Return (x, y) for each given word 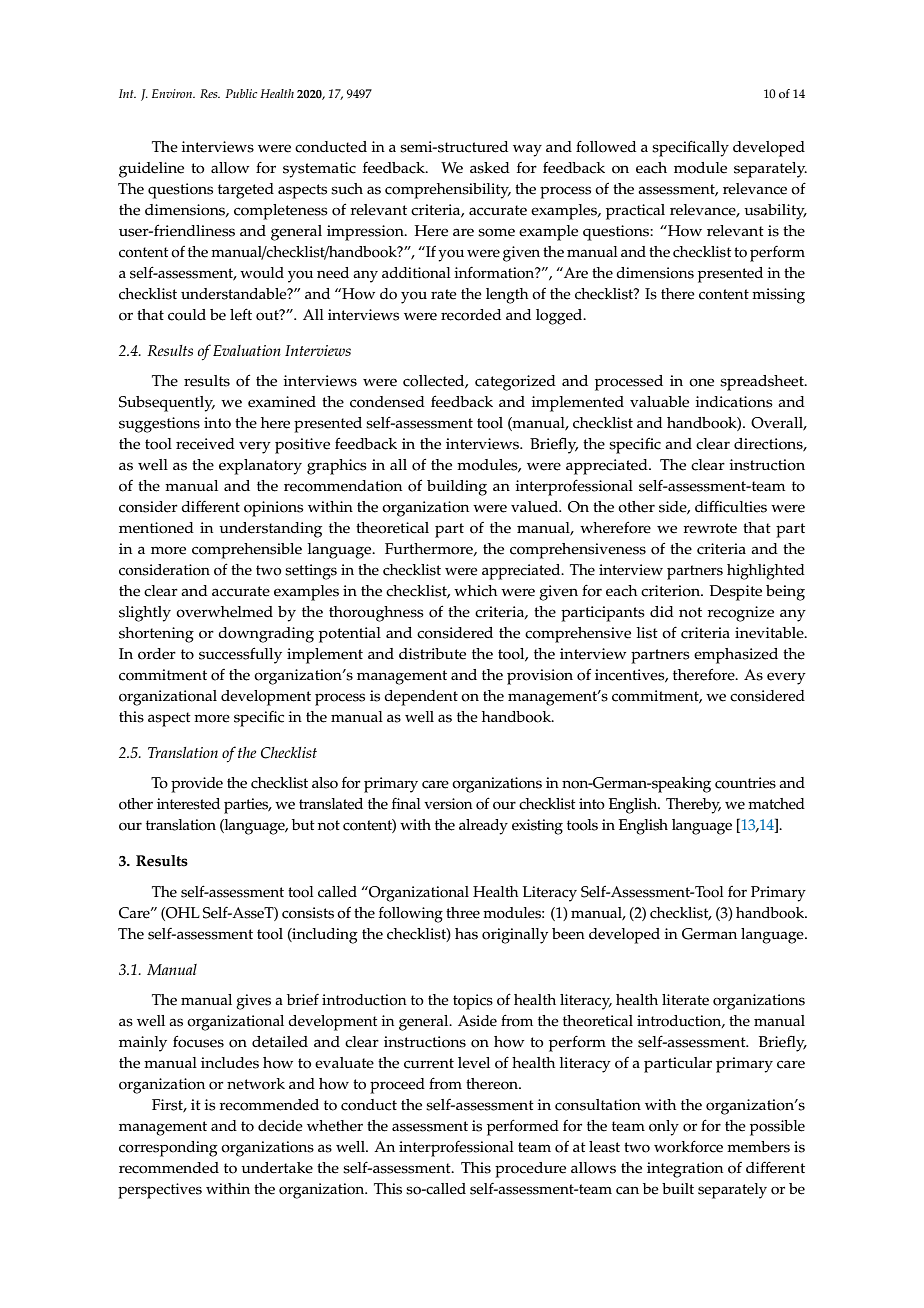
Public (241, 93)
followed (606, 146)
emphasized (736, 656)
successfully (240, 655)
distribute (432, 654)
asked (490, 168)
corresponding (168, 1149)
